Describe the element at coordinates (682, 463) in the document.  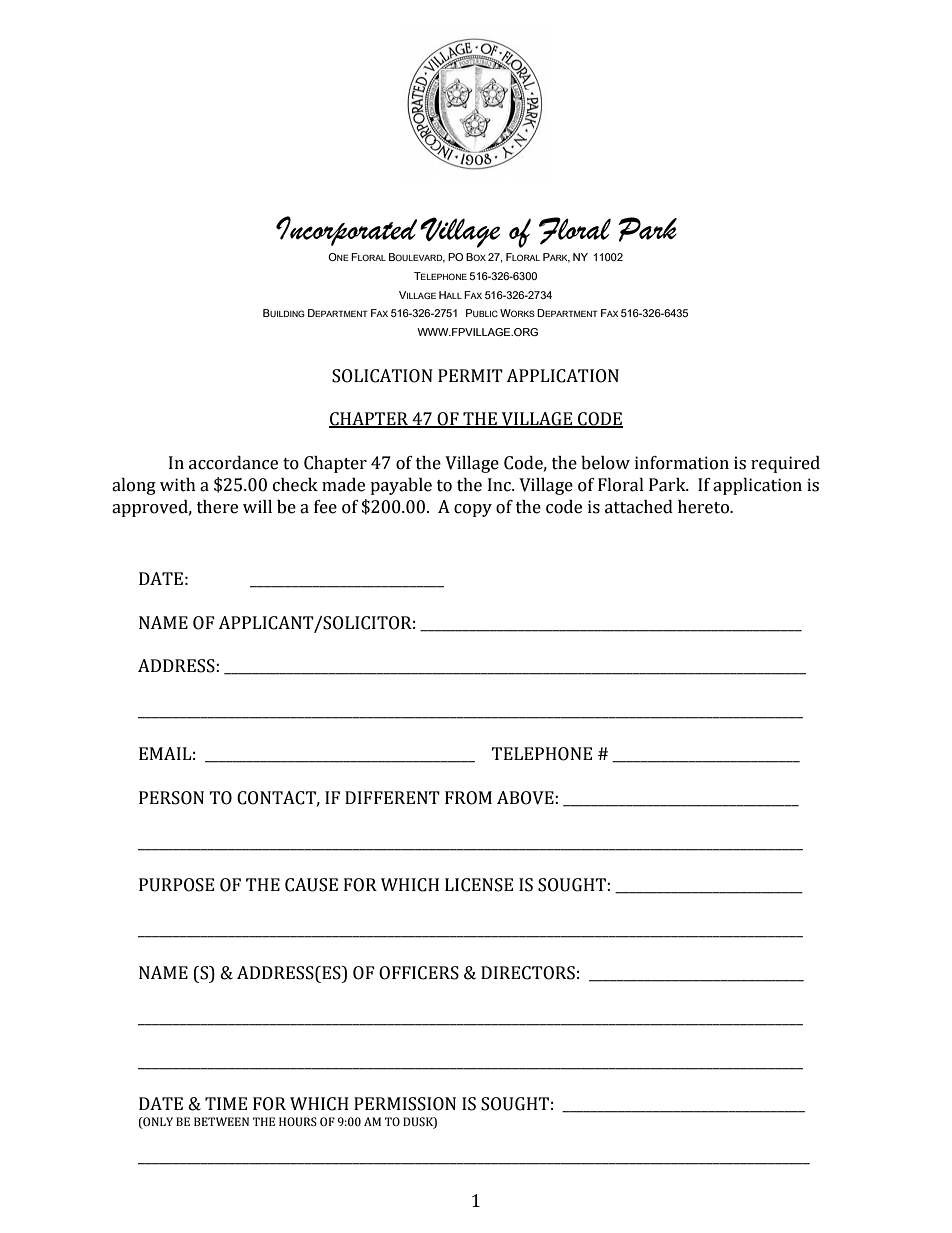
I see `information` at that location.
